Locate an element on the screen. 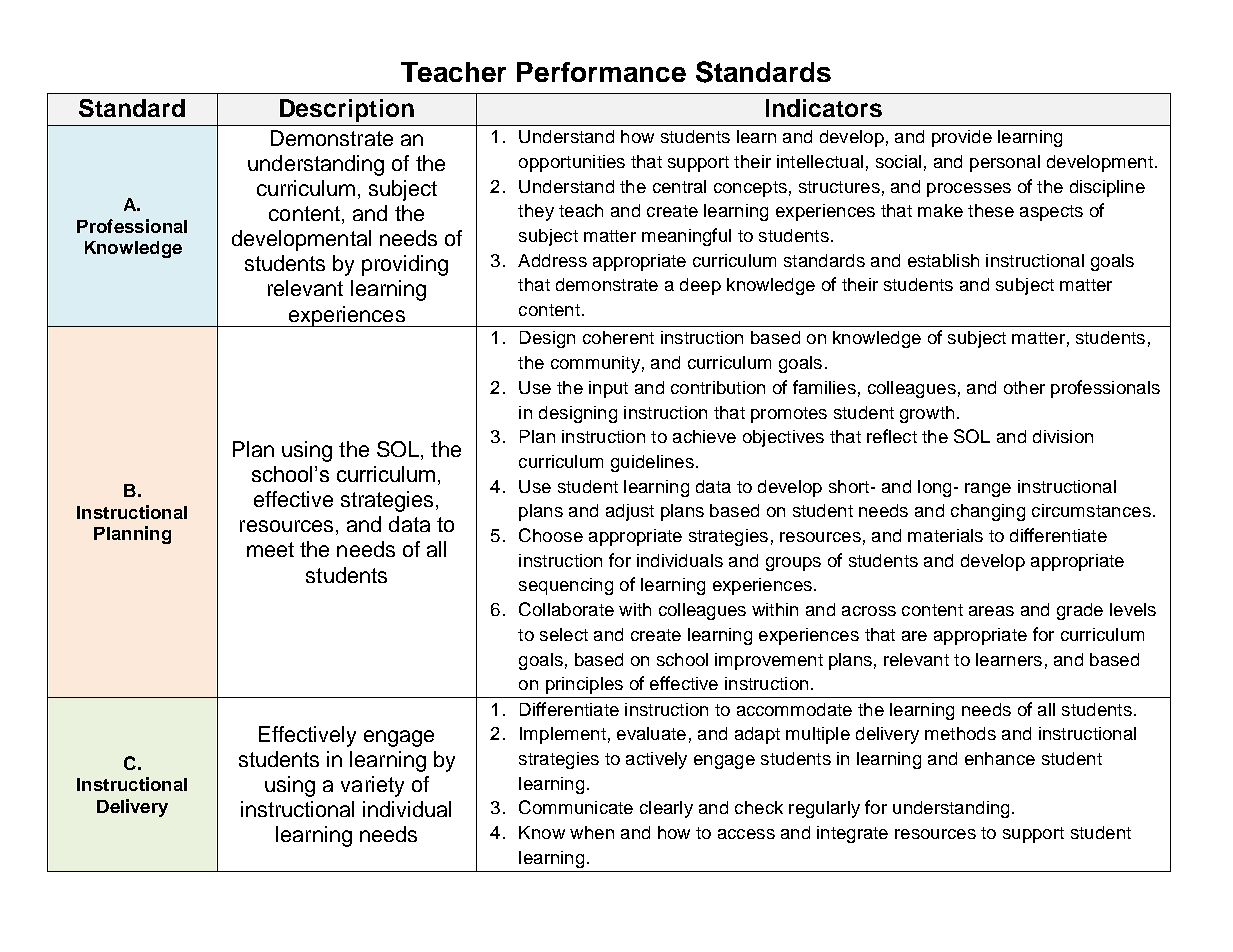 The height and width of the screenshot is (952, 1233). Description is located at coordinates (347, 110).
